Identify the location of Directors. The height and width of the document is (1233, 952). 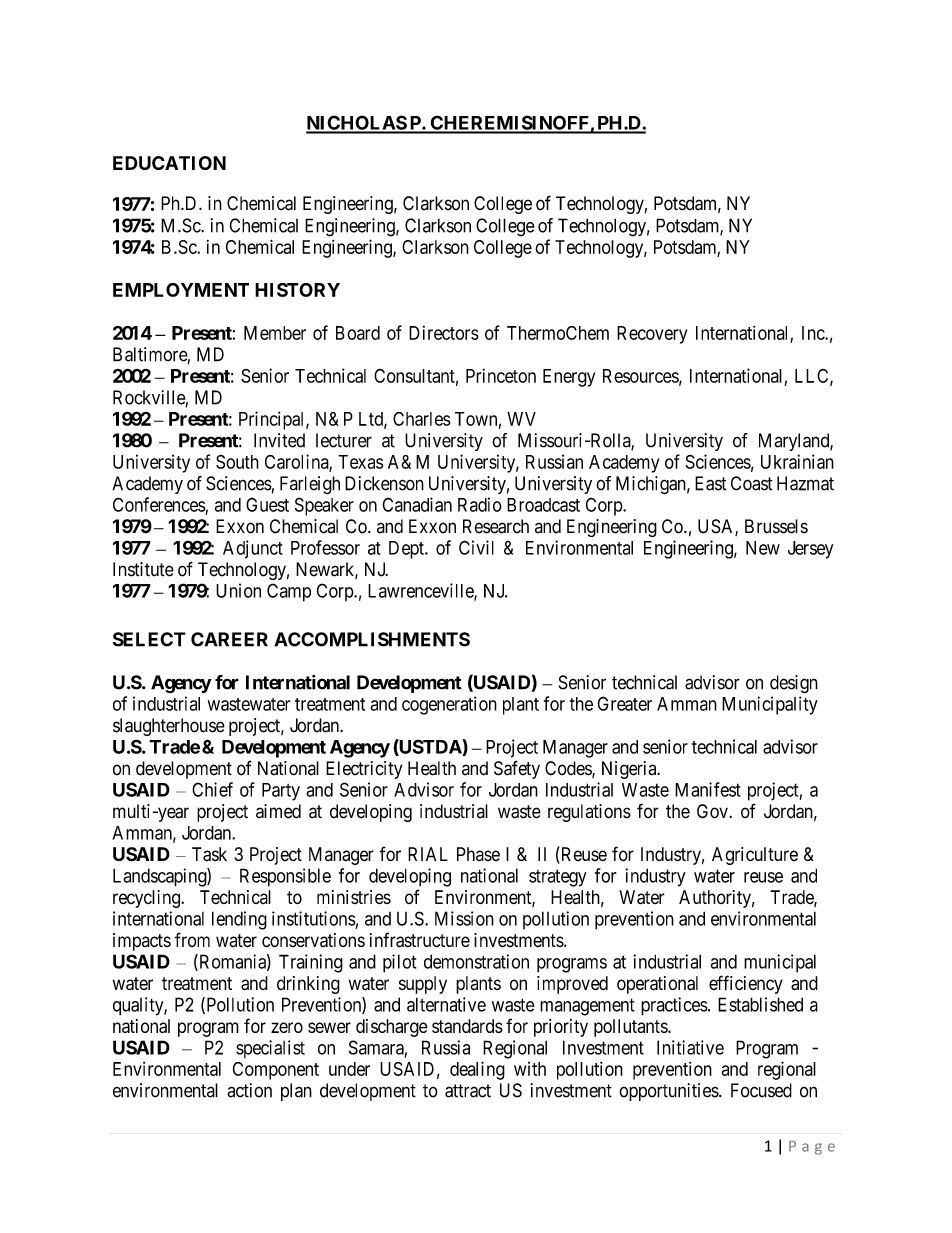
(444, 333).
